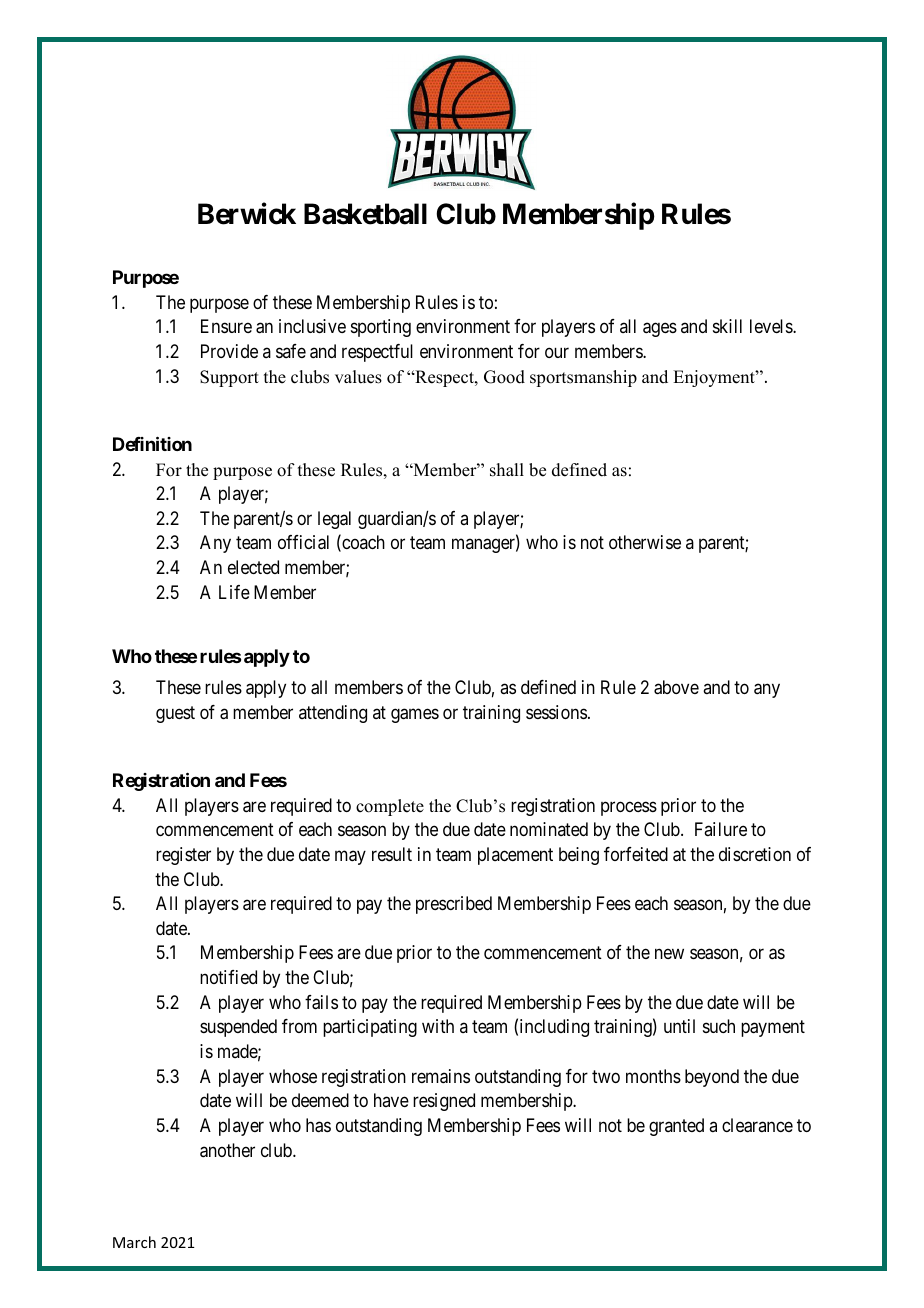 The height and width of the screenshot is (1308, 924). I want to click on above, so click(676, 687).
